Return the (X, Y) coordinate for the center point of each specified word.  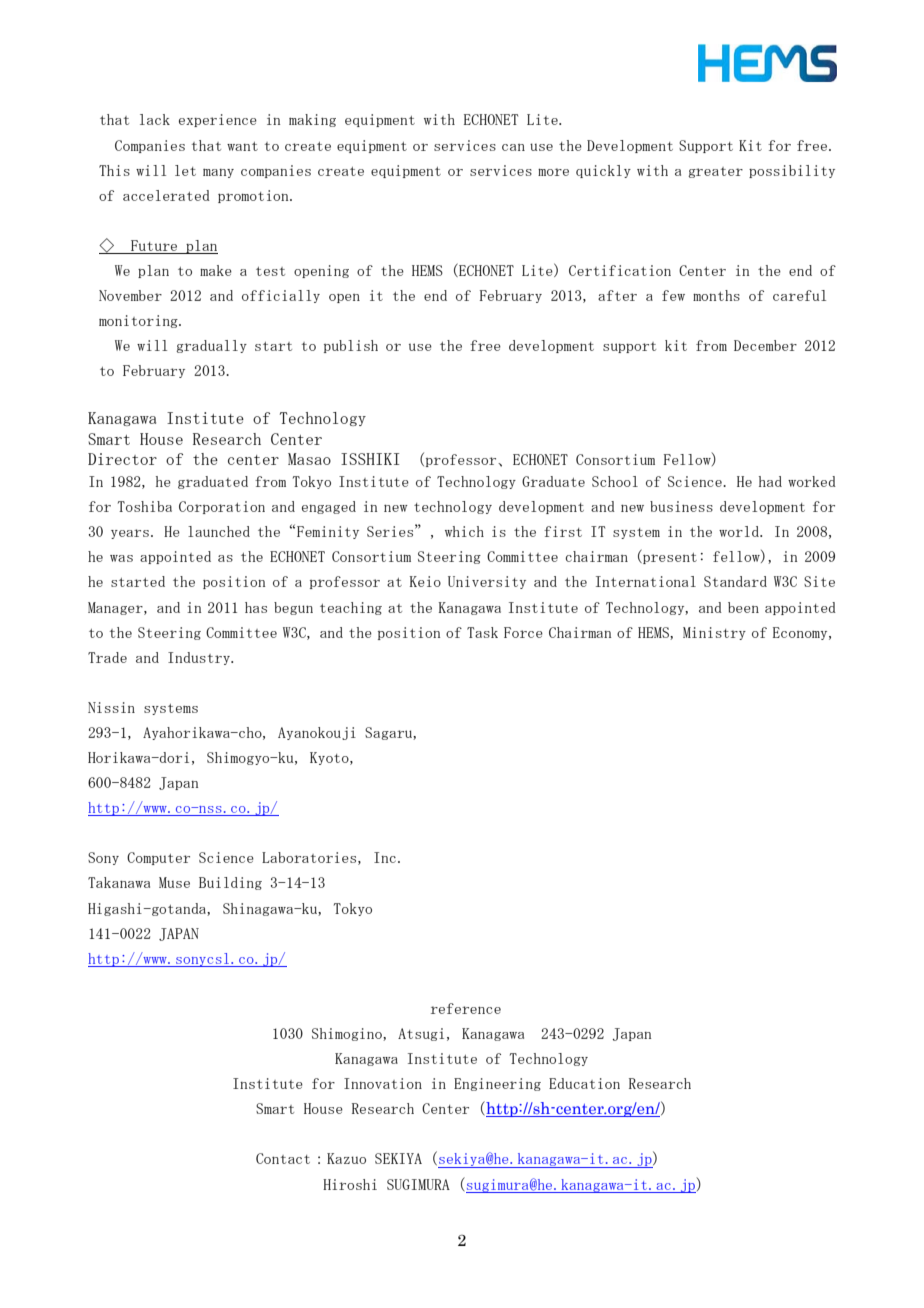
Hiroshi (350, 1184)
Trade (107, 657)
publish (351, 346)
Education (584, 1083)
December (765, 345)
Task (482, 632)
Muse (174, 882)
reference (466, 1008)
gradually (211, 346)
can (513, 147)
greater (715, 172)
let (185, 170)
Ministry (714, 633)
